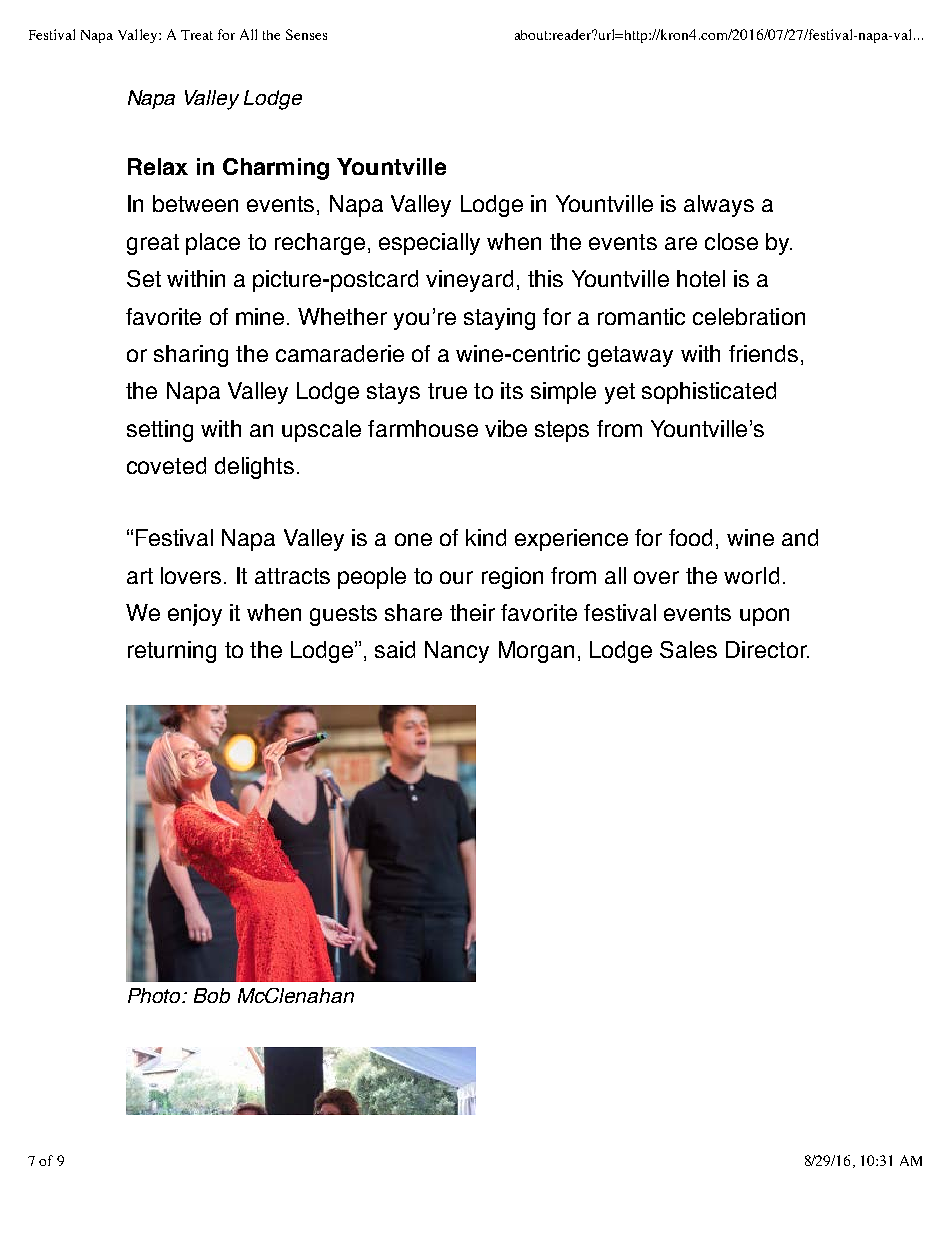  Describe the element at coordinates (197, 35) in the screenshot. I see `Treat` at that location.
